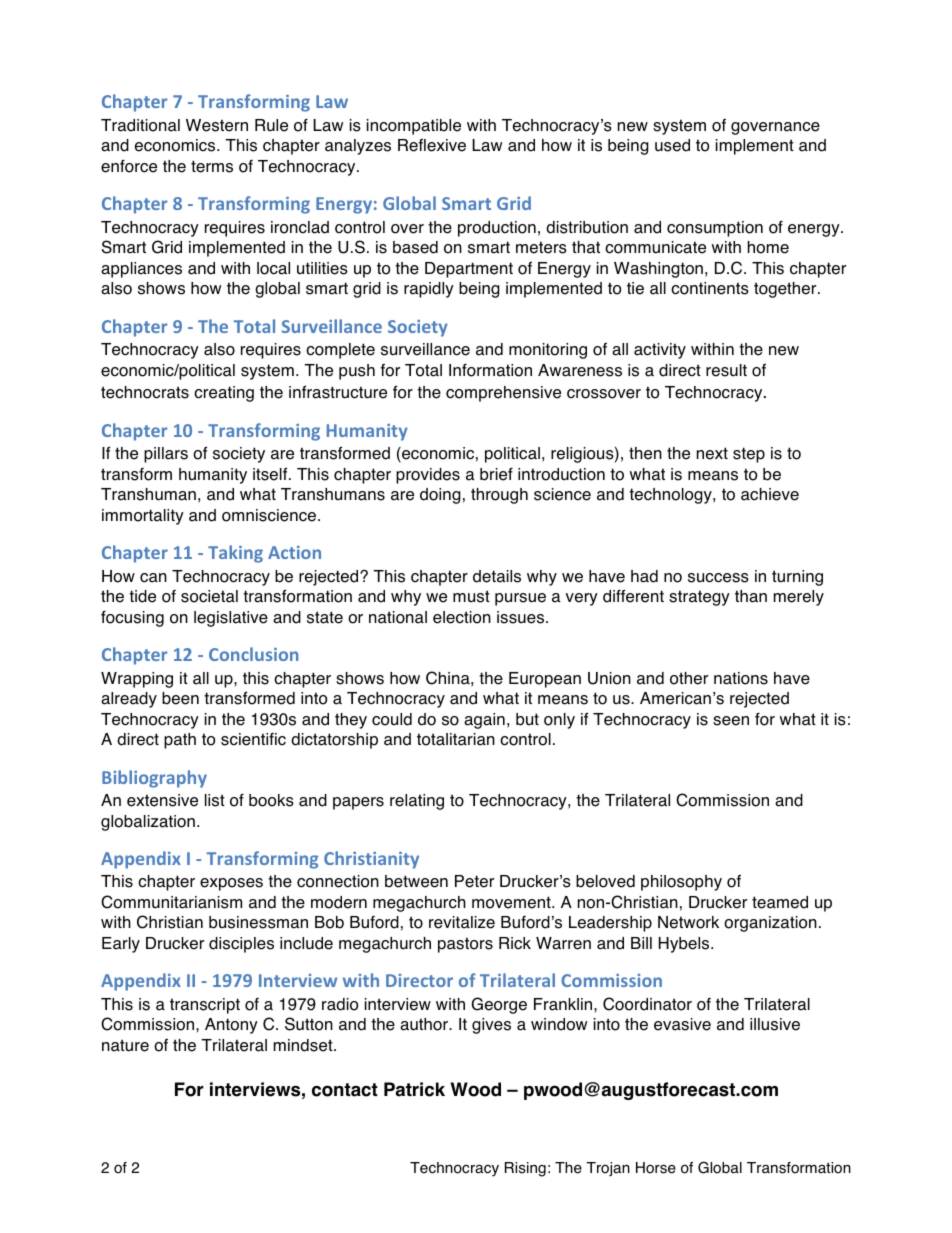  Describe the element at coordinates (525, 1169) in the screenshot. I see `Rising` at that location.
